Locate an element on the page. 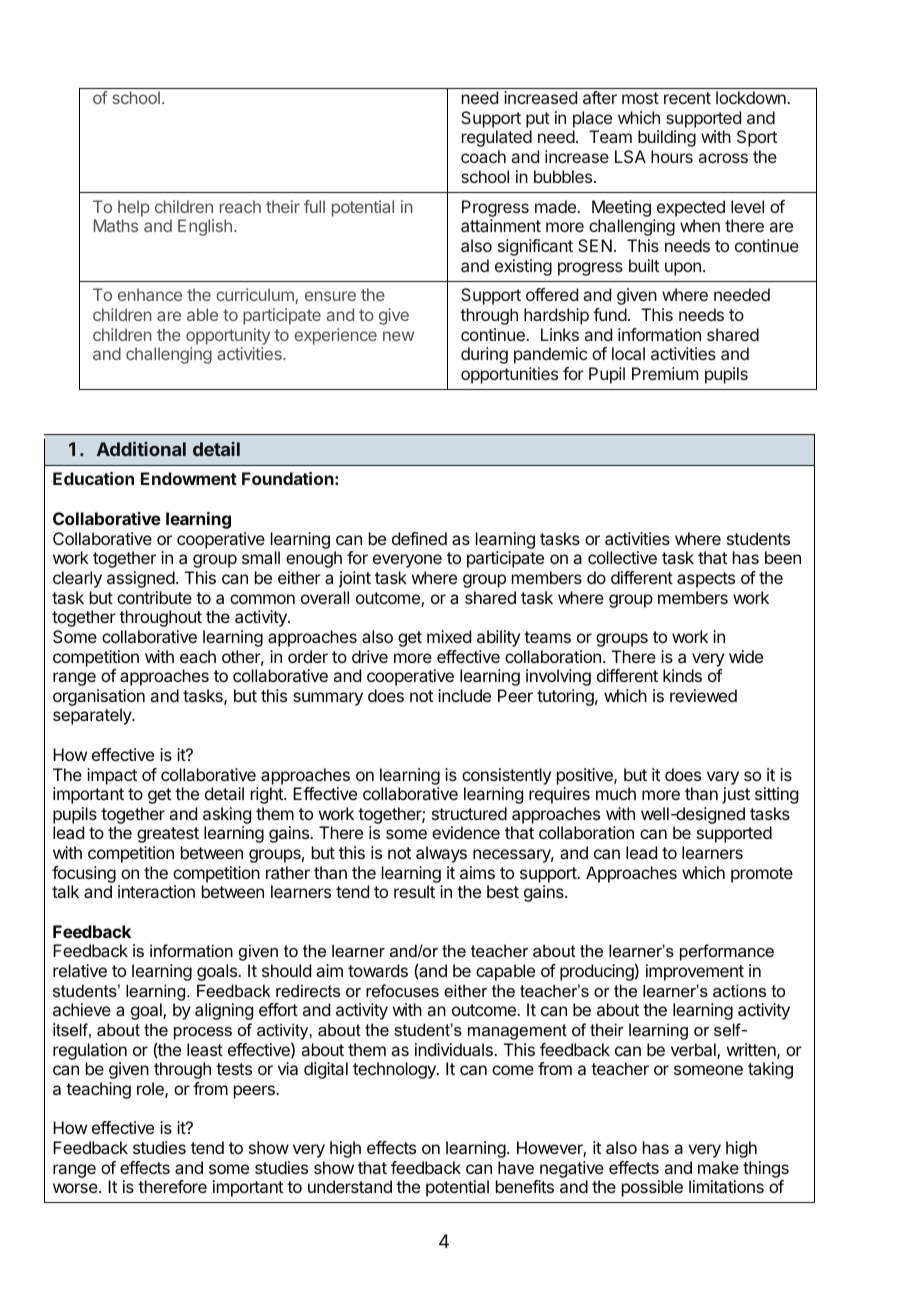  Additional is located at coordinates (141, 449).
